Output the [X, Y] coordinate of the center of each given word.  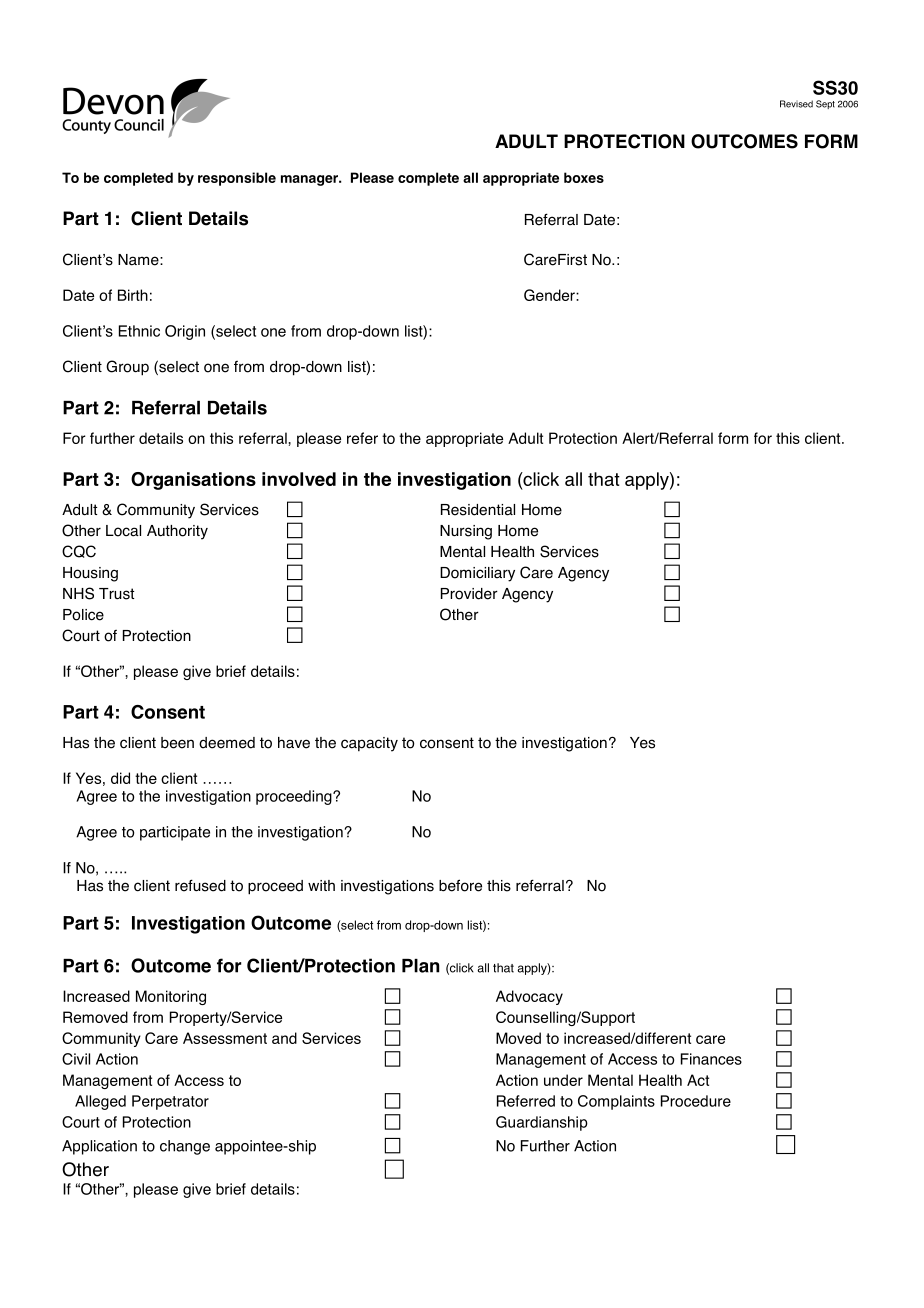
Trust [116, 594]
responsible [237, 179]
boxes [584, 177]
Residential [478, 510]
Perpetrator [170, 1102]
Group [127, 368]
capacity [369, 744]
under [563, 1080]
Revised [796, 104]
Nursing [466, 532]
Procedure [696, 1101]
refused [200, 885]
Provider [469, 594]
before [460, 885]
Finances [711, 1059]
